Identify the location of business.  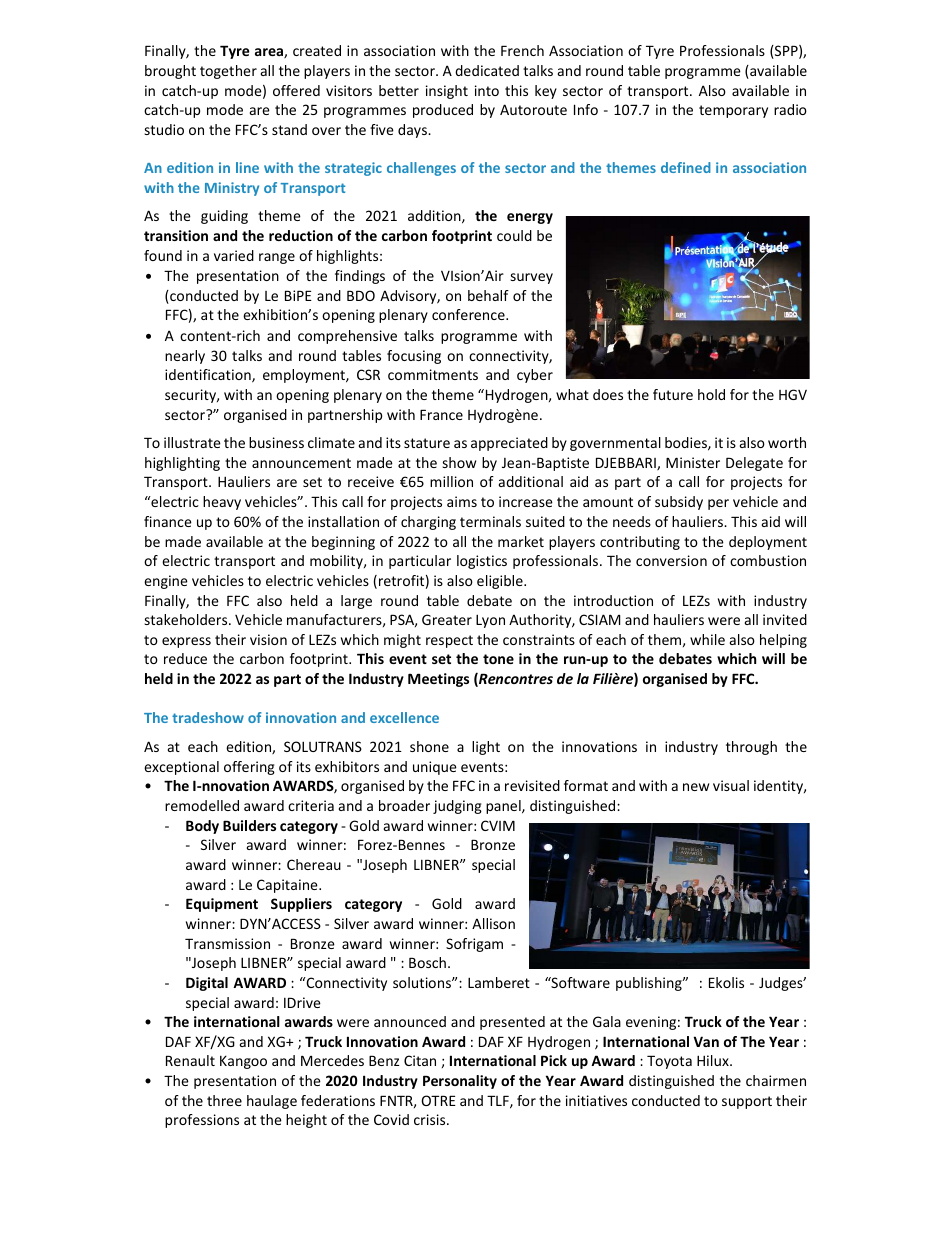
(276, 442).
